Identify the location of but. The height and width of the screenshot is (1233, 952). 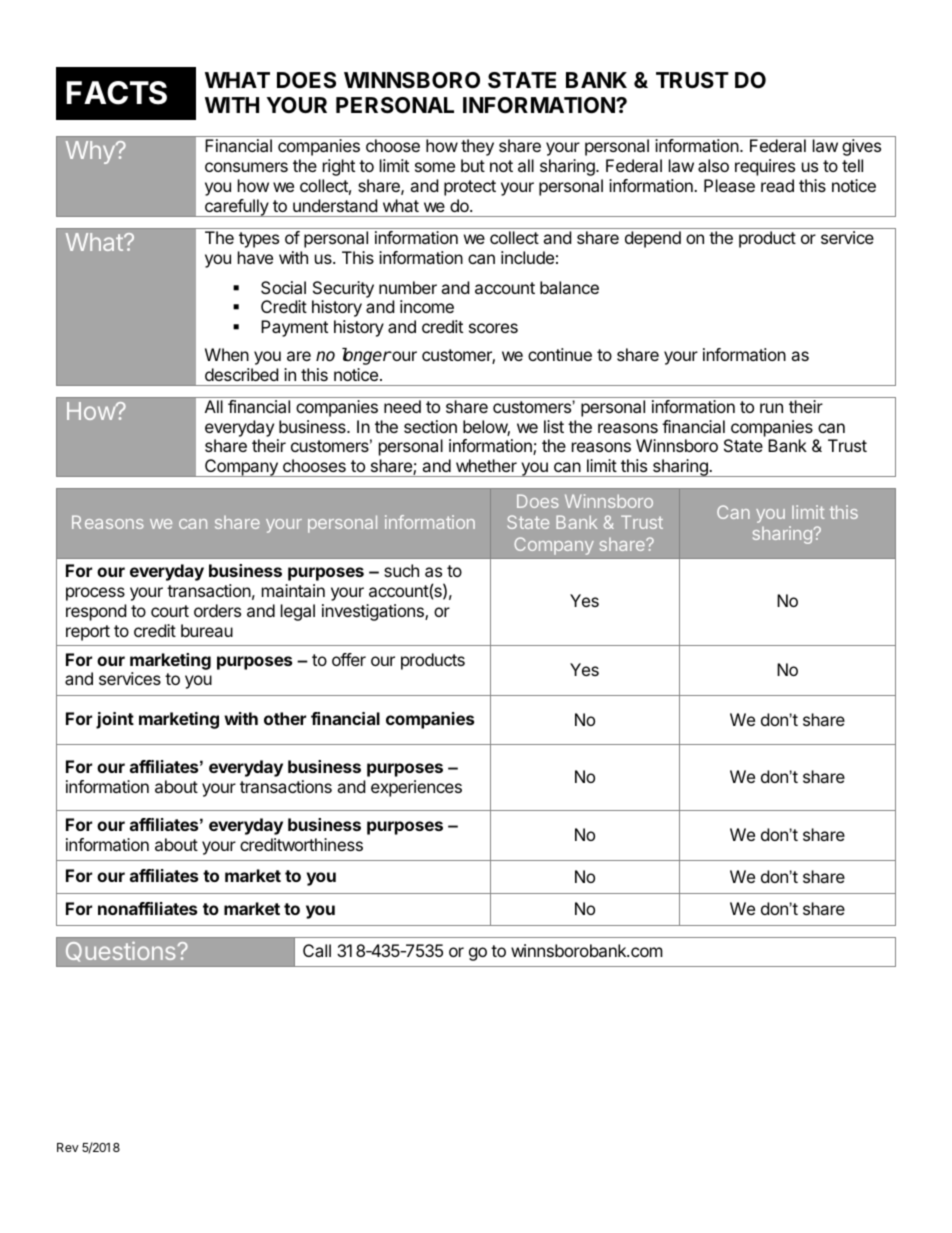
(473, 165).
